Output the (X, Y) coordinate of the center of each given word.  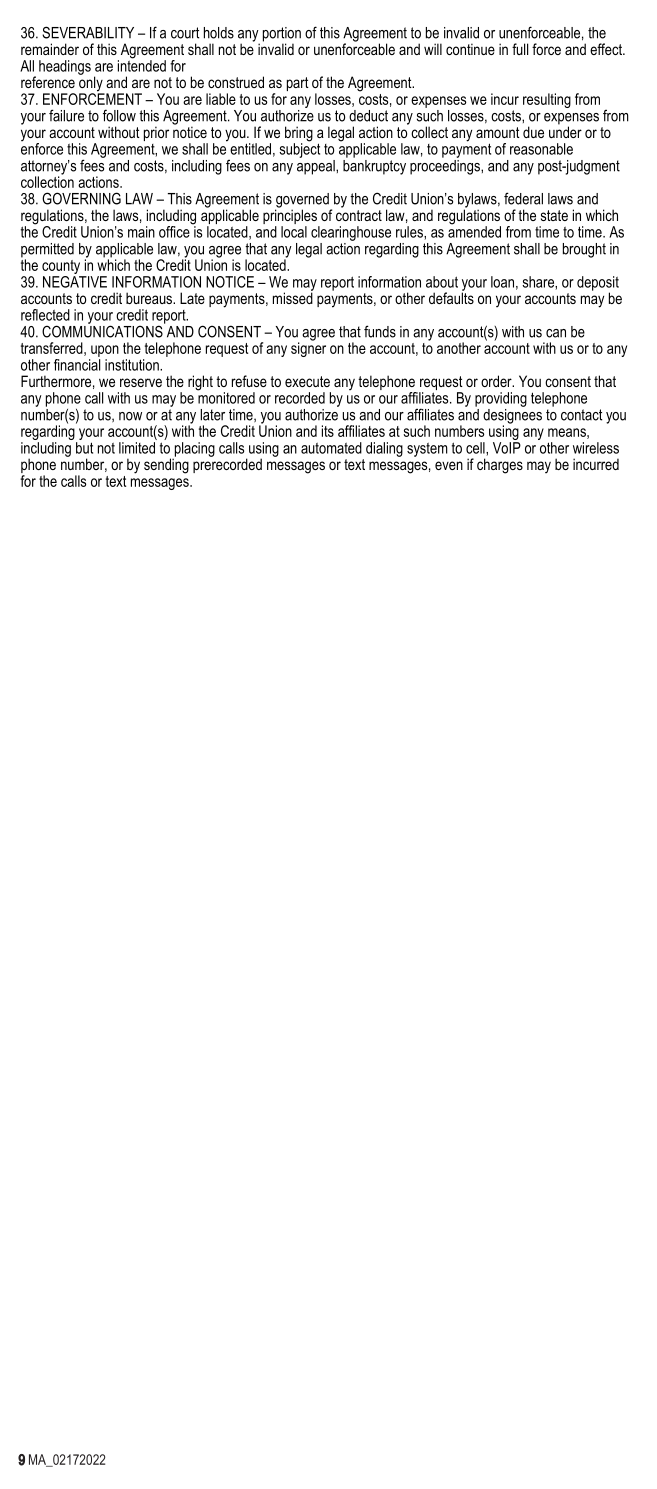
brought (584, 250)
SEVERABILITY (88, 32)
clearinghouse (351, 233)
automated (331, 448)
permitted (47, 251)
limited (138, 446)
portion (282, 35)
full (520, 49)
